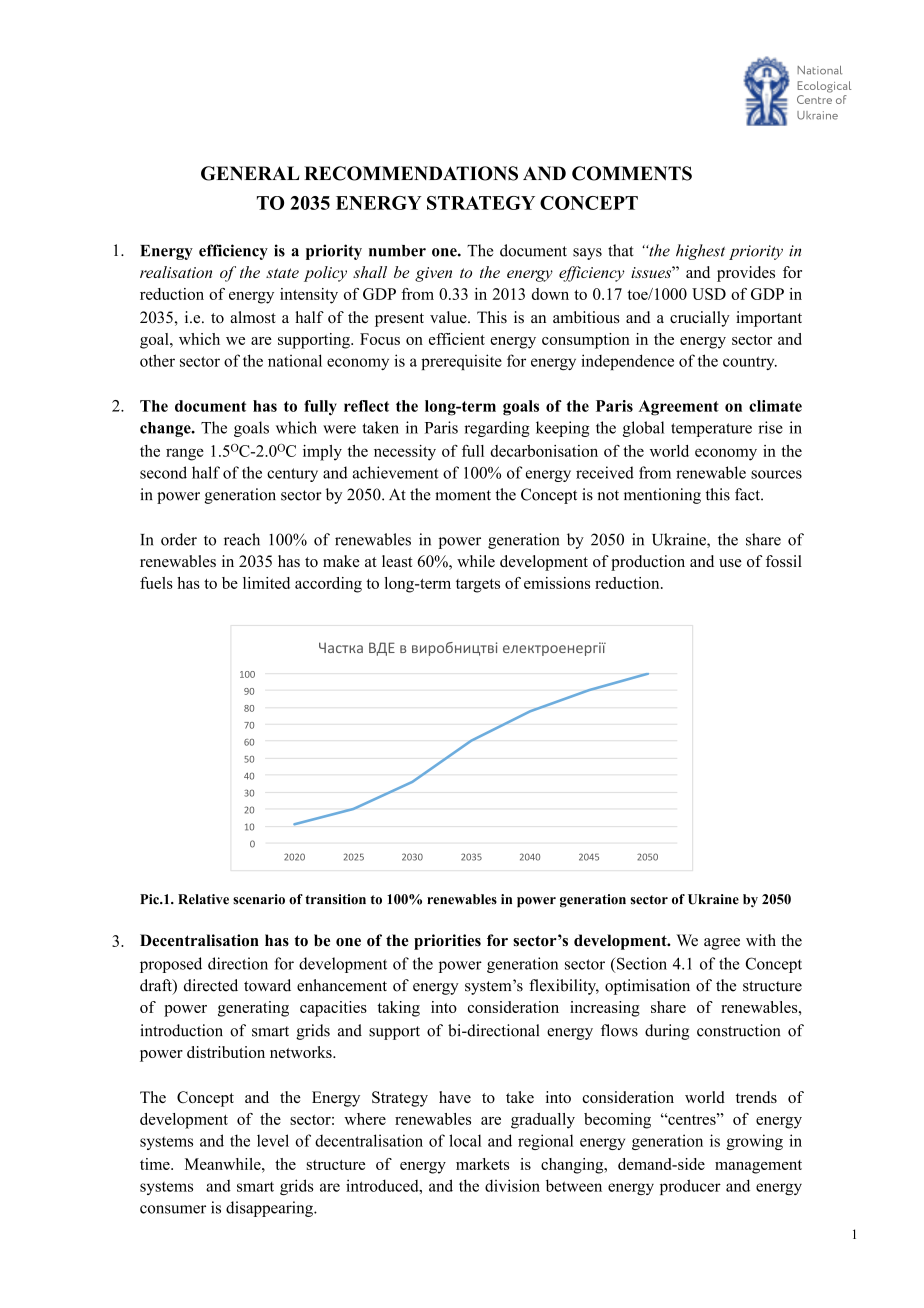  What do you see at coordinates (761, 940) in the screenshot?
I see `with` at bounding box center [761, 940].
